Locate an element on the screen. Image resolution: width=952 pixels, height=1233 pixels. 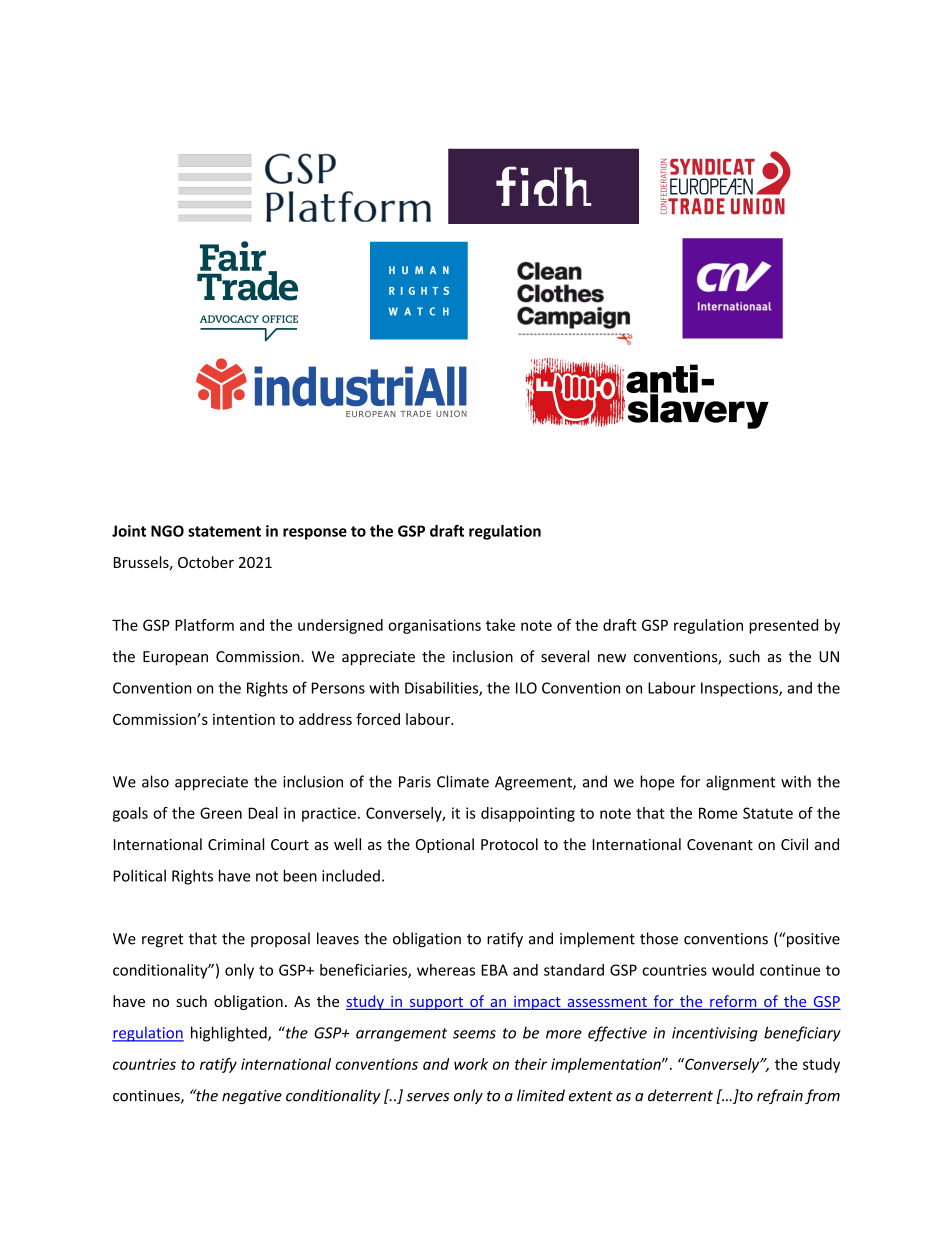
new is located at coordinates (612, 658).
